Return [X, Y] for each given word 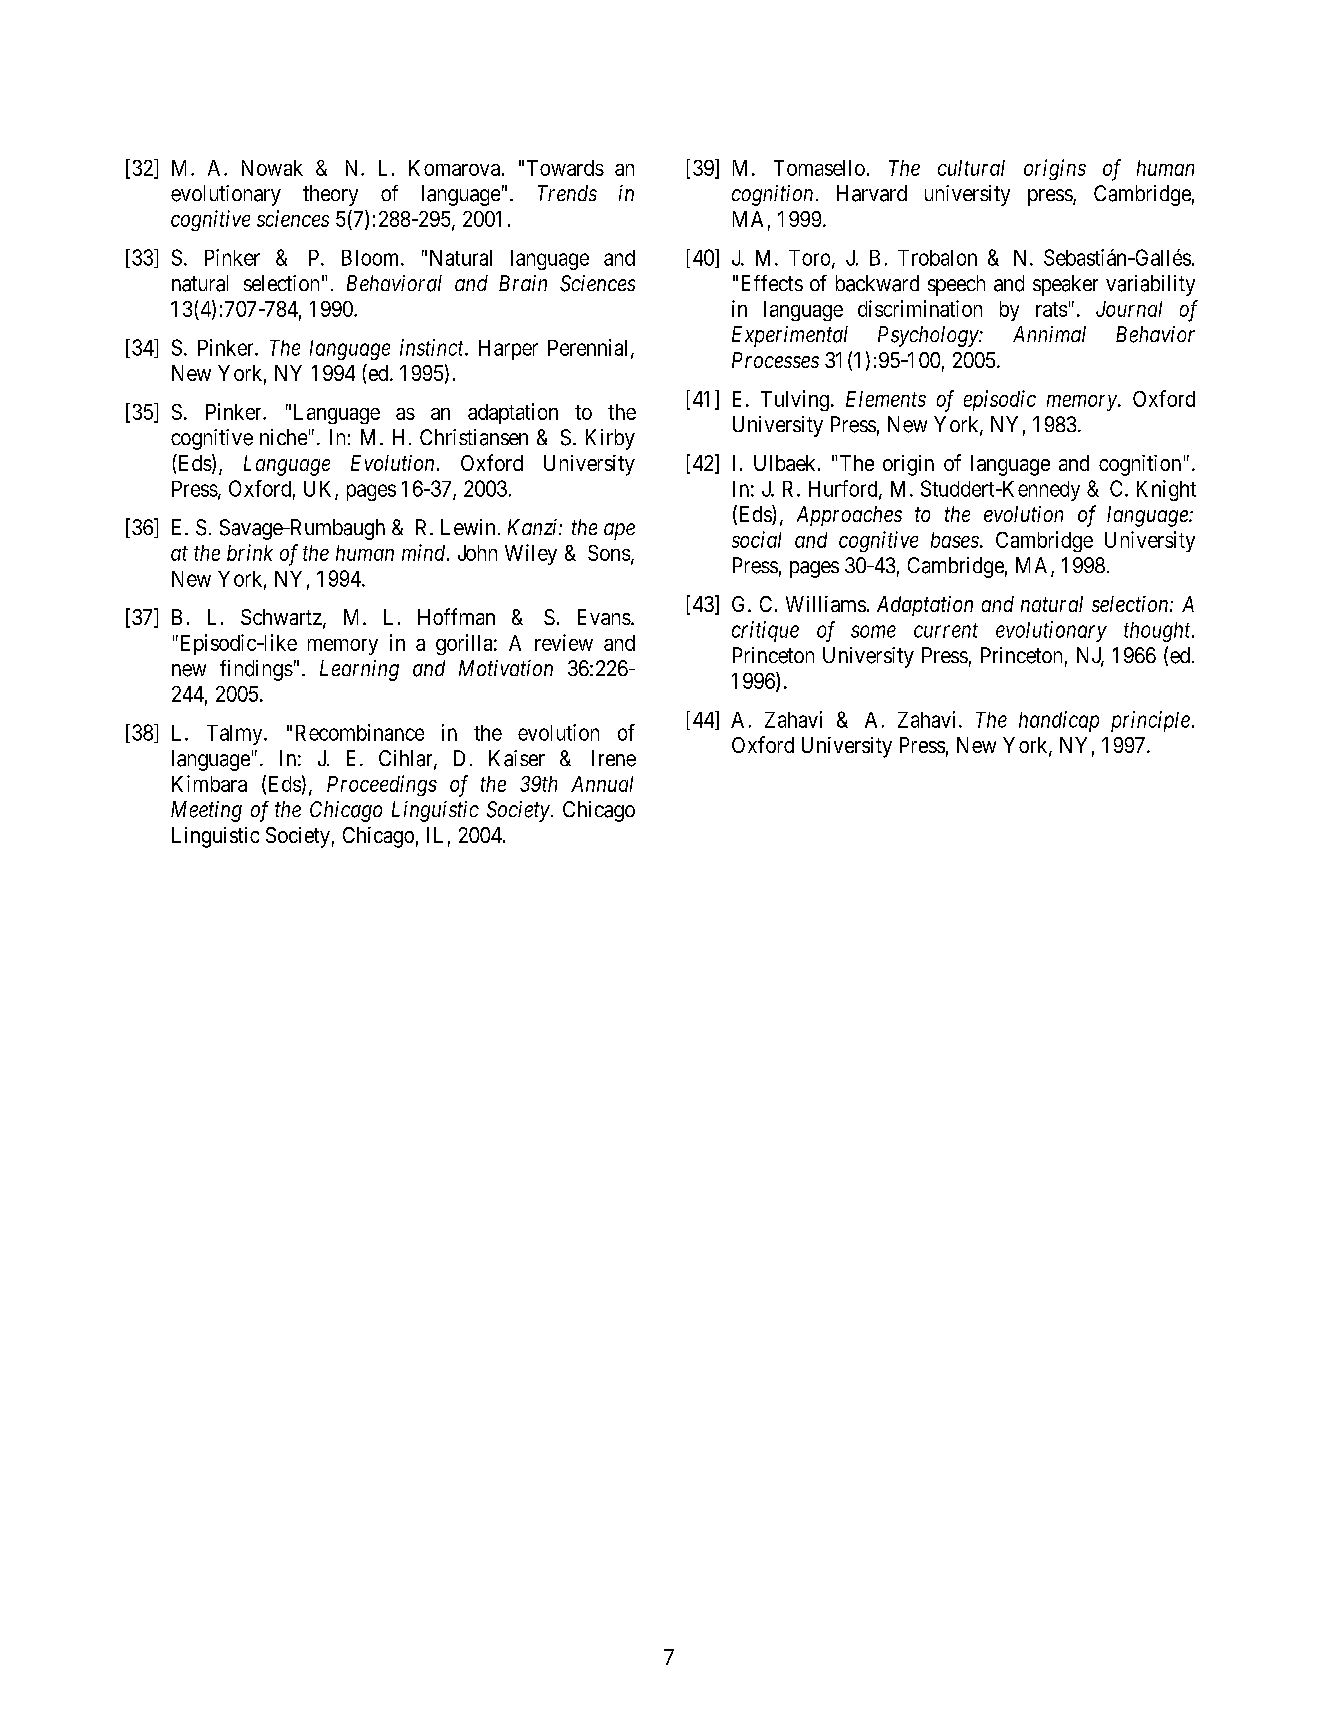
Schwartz [282, 618]
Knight [1166, 490]
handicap [1059, 721]
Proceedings [382, 785]
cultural [971, 168]
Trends [567, 193]
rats [1051, 309]
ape [619, 531]
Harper [508, 350]
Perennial [590, 348]
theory [330, 195]
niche [283, 437]
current [946, 630]
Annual [602, 784]
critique [765, 631]
